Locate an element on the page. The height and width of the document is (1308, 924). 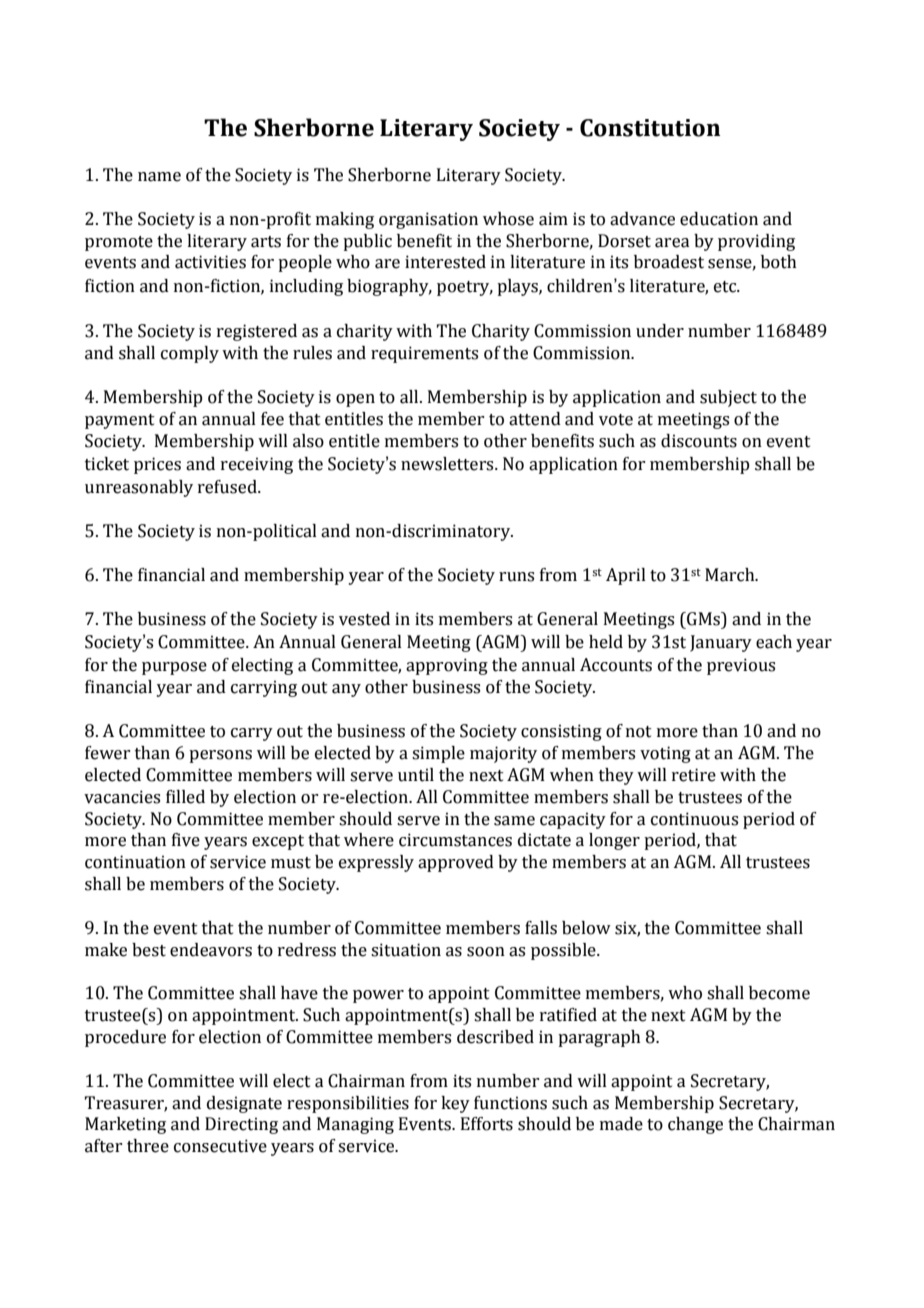
persons is located at coordinates (220, 756).
